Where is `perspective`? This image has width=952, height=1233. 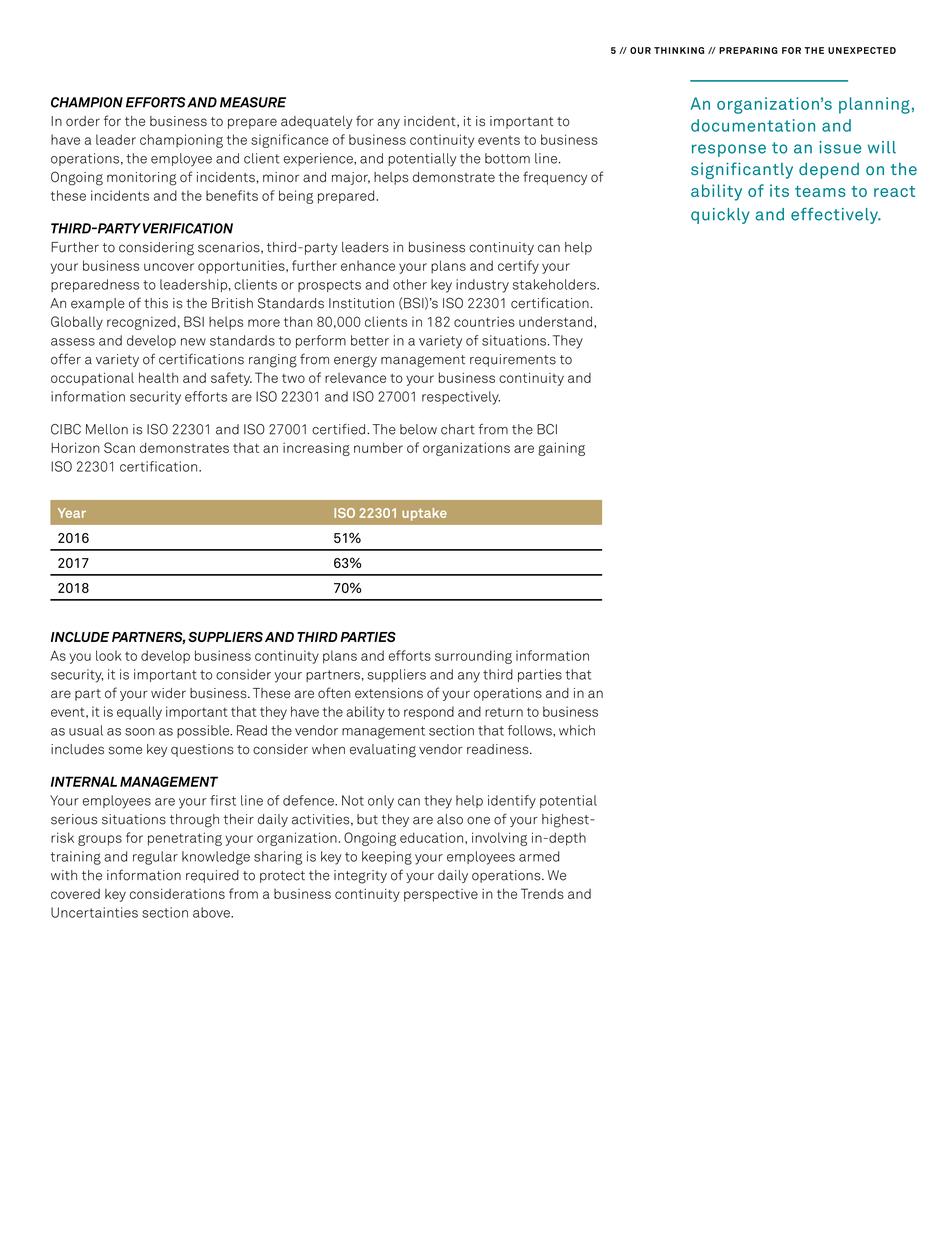
perspective is located at coordinates (441, 895).
